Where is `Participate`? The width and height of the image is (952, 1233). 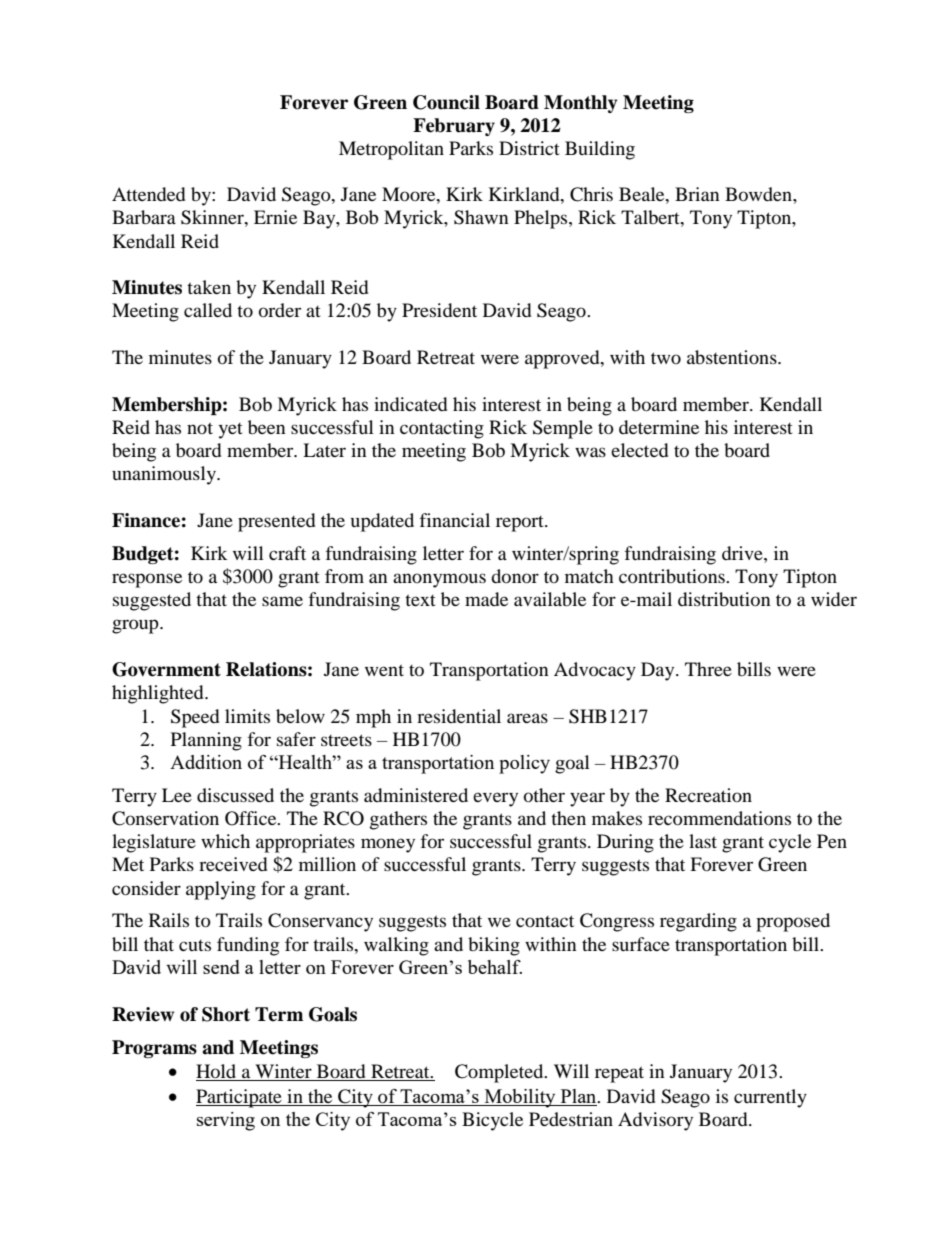
Participate is located at coordinates (240, 1098).
